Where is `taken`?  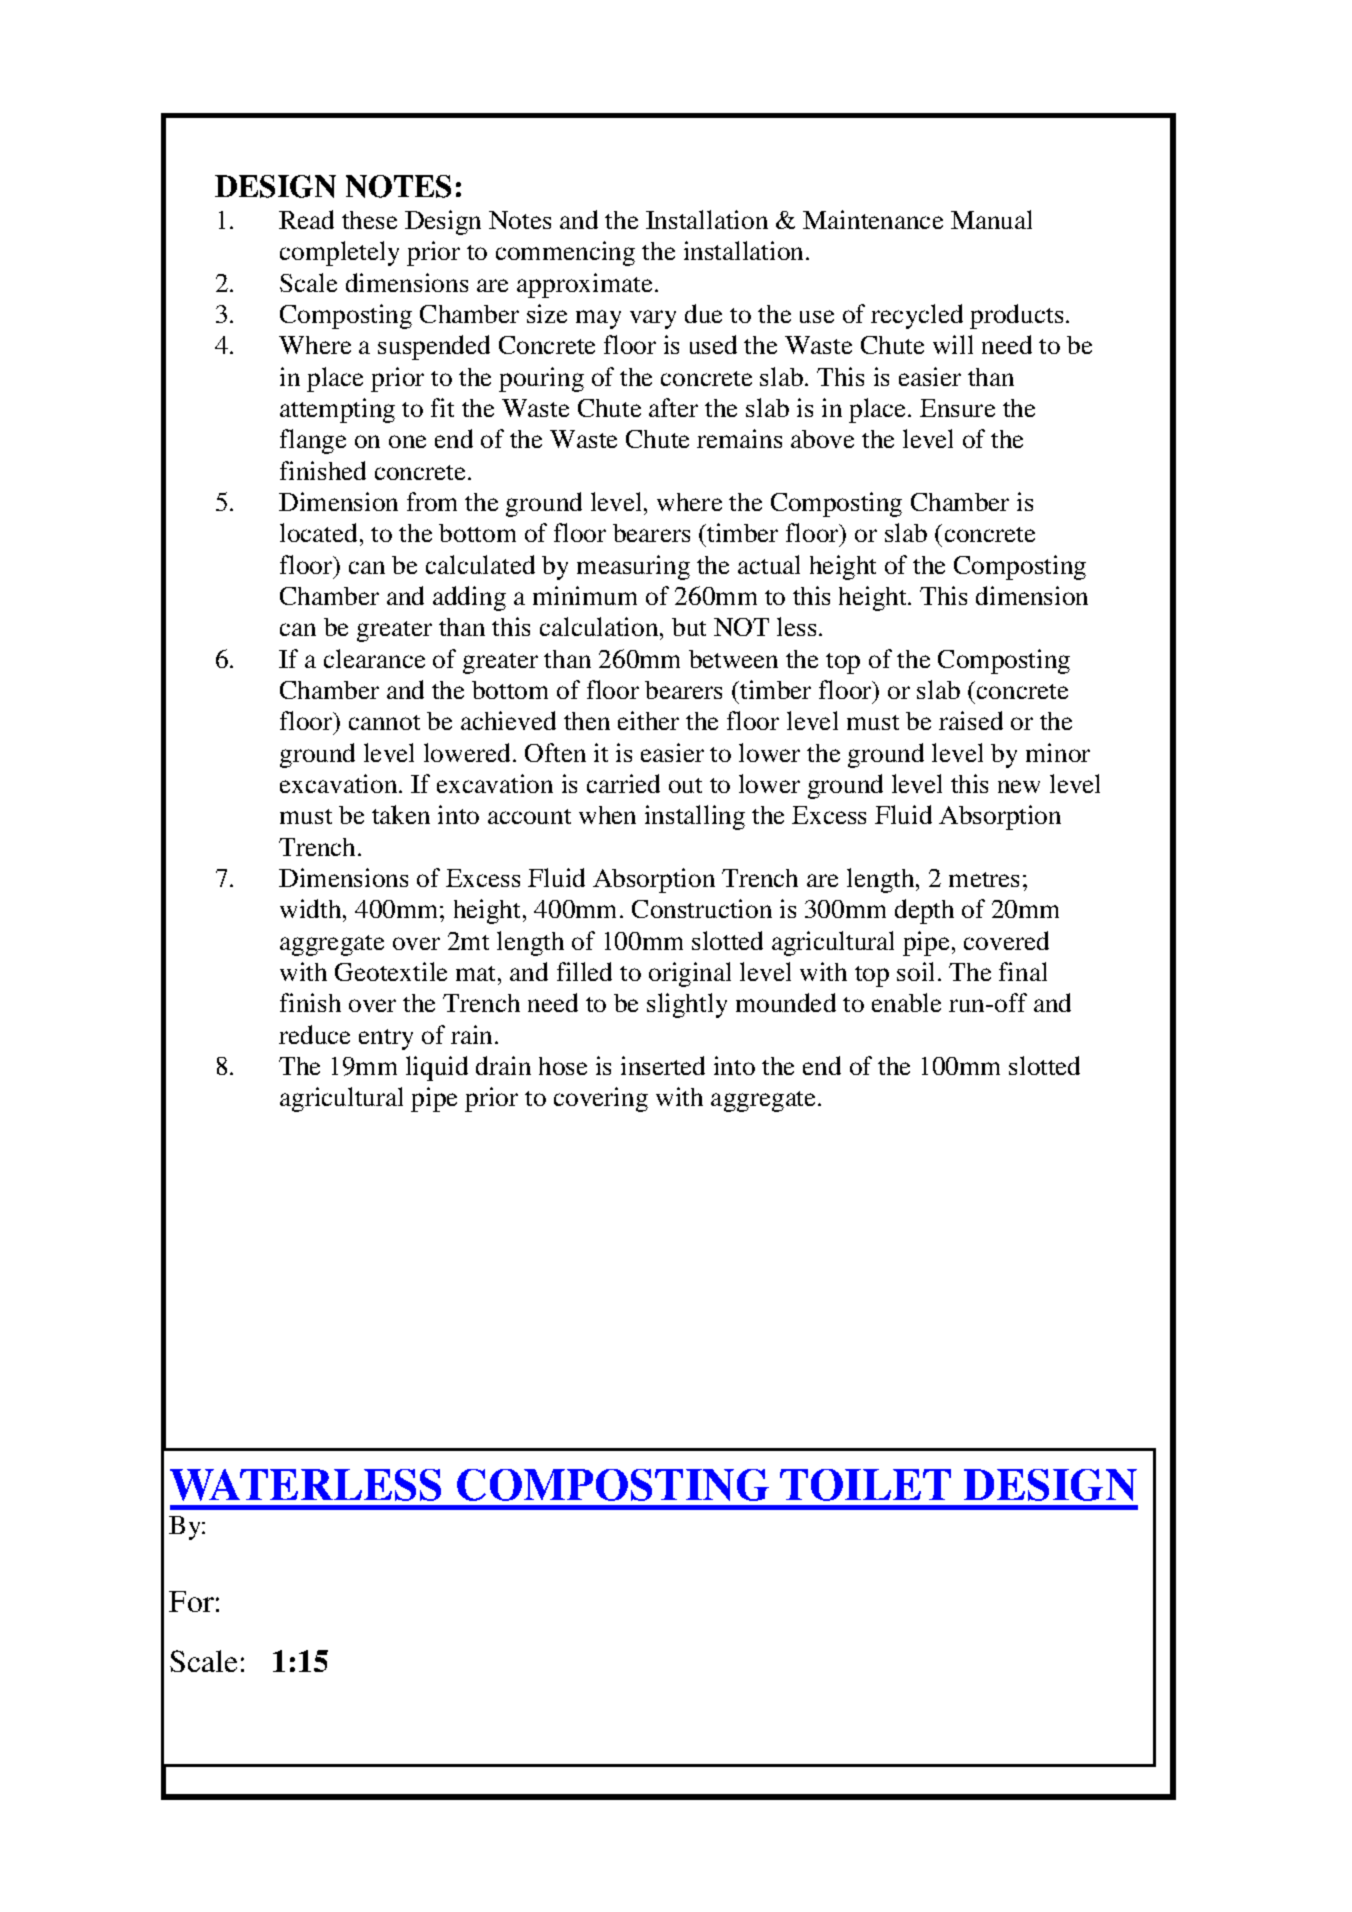
taken is located at coordinates (401, 814).
